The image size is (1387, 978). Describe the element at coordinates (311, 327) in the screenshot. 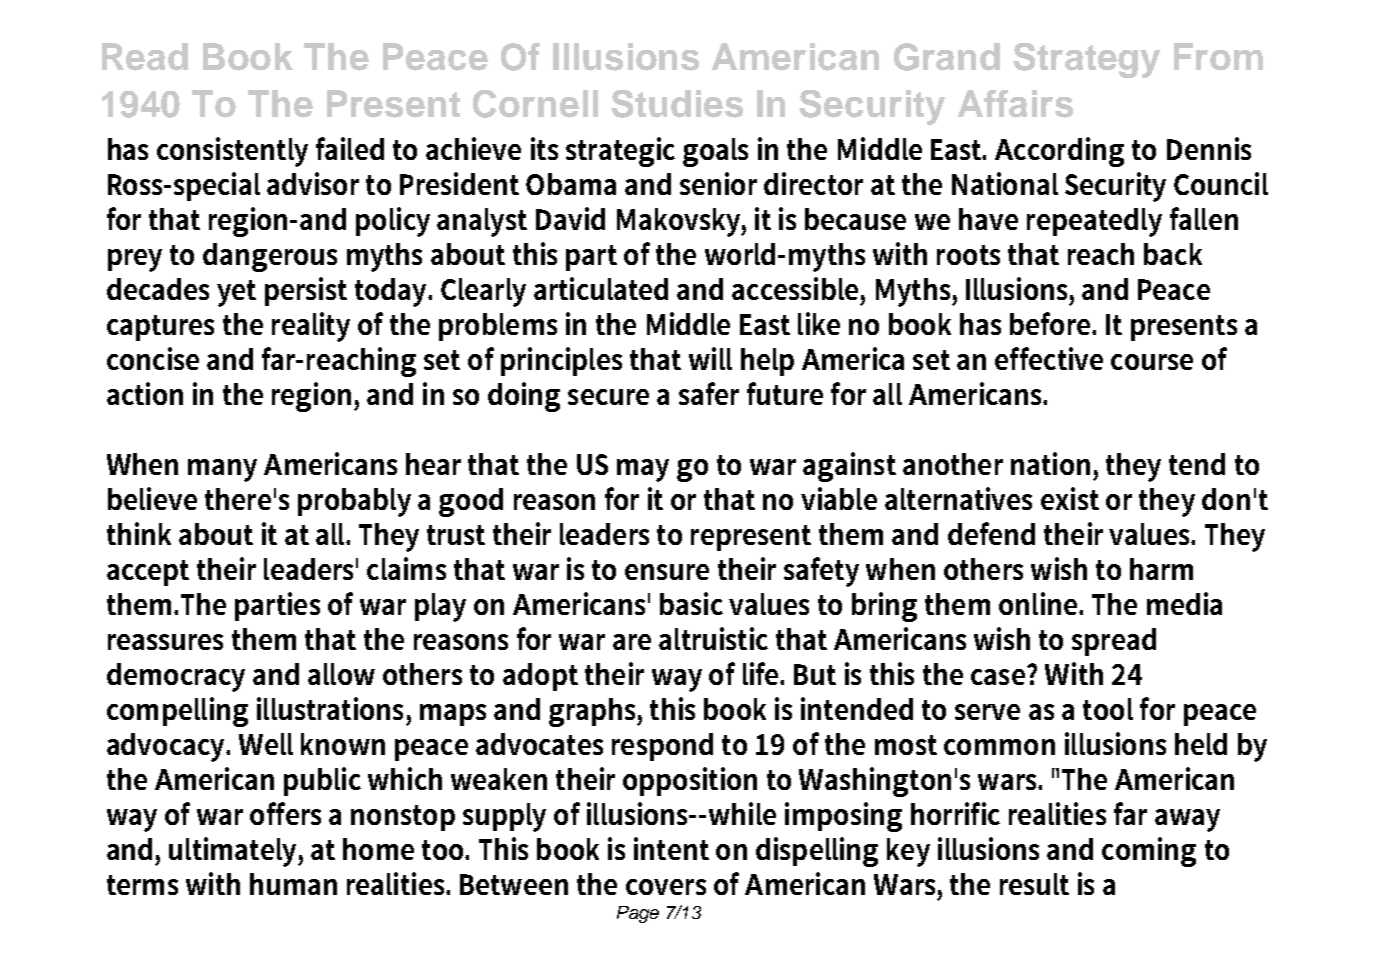

I see `reality` at that location.
